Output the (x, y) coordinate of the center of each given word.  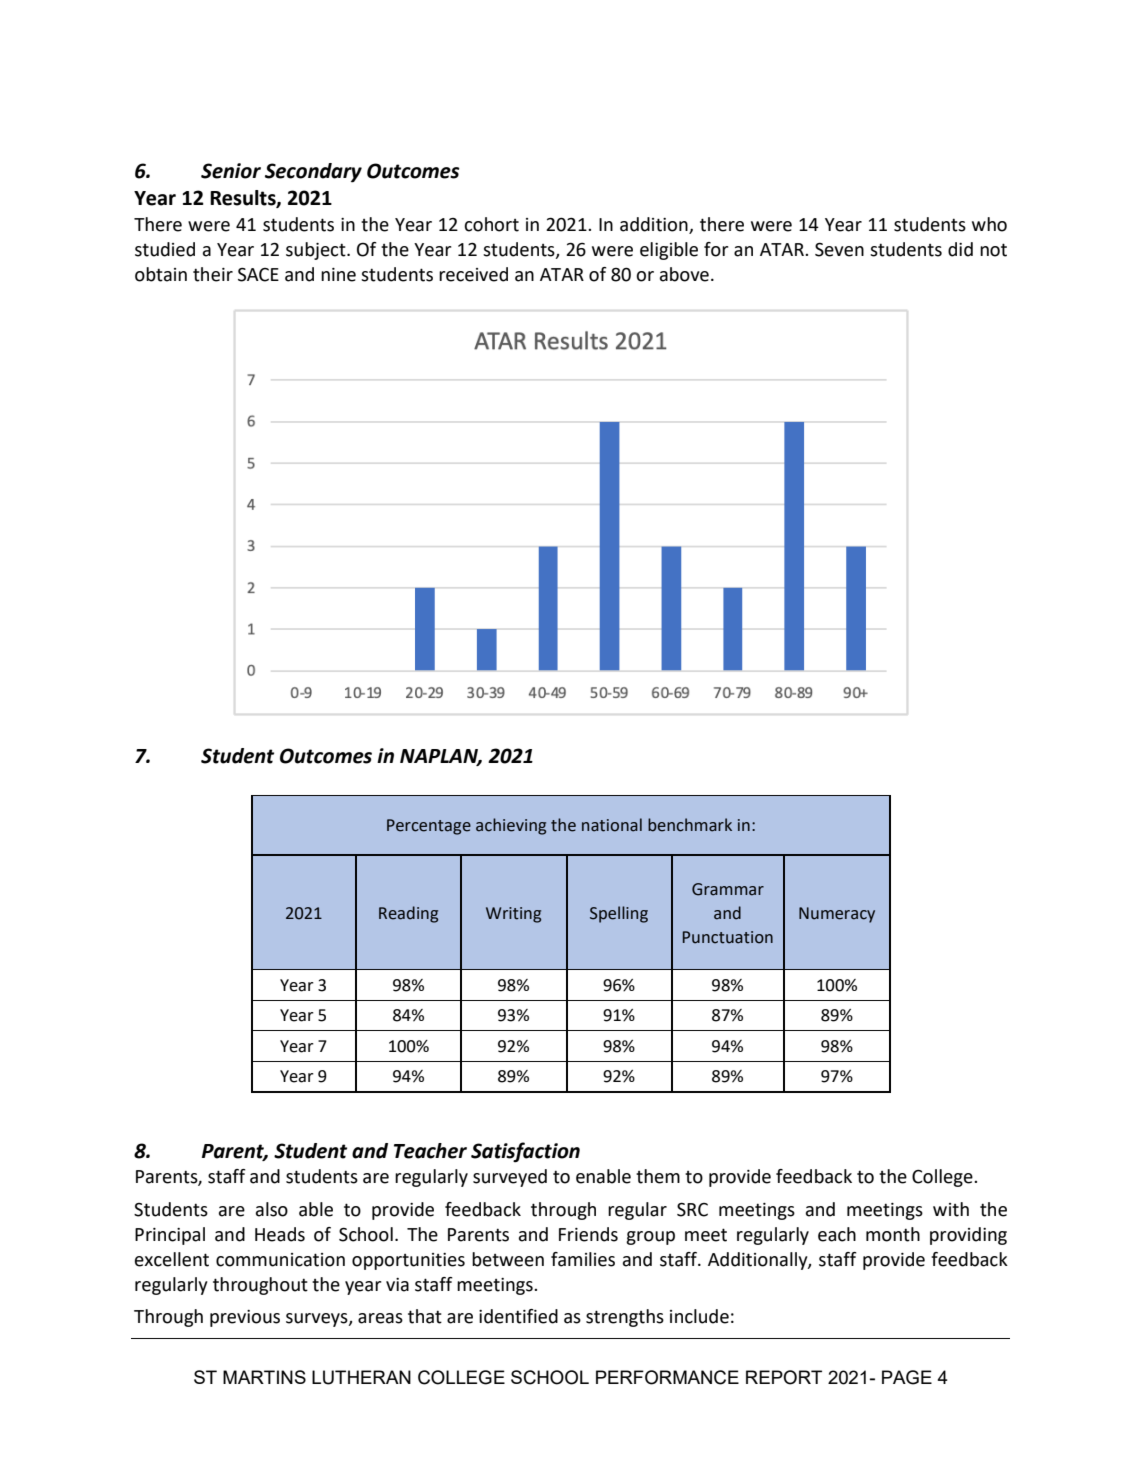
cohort (491, 224)
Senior (231, 171)
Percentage (429, 827)
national (612, 825)
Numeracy (837, 915)
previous (245, 1318)
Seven (839, 249)
